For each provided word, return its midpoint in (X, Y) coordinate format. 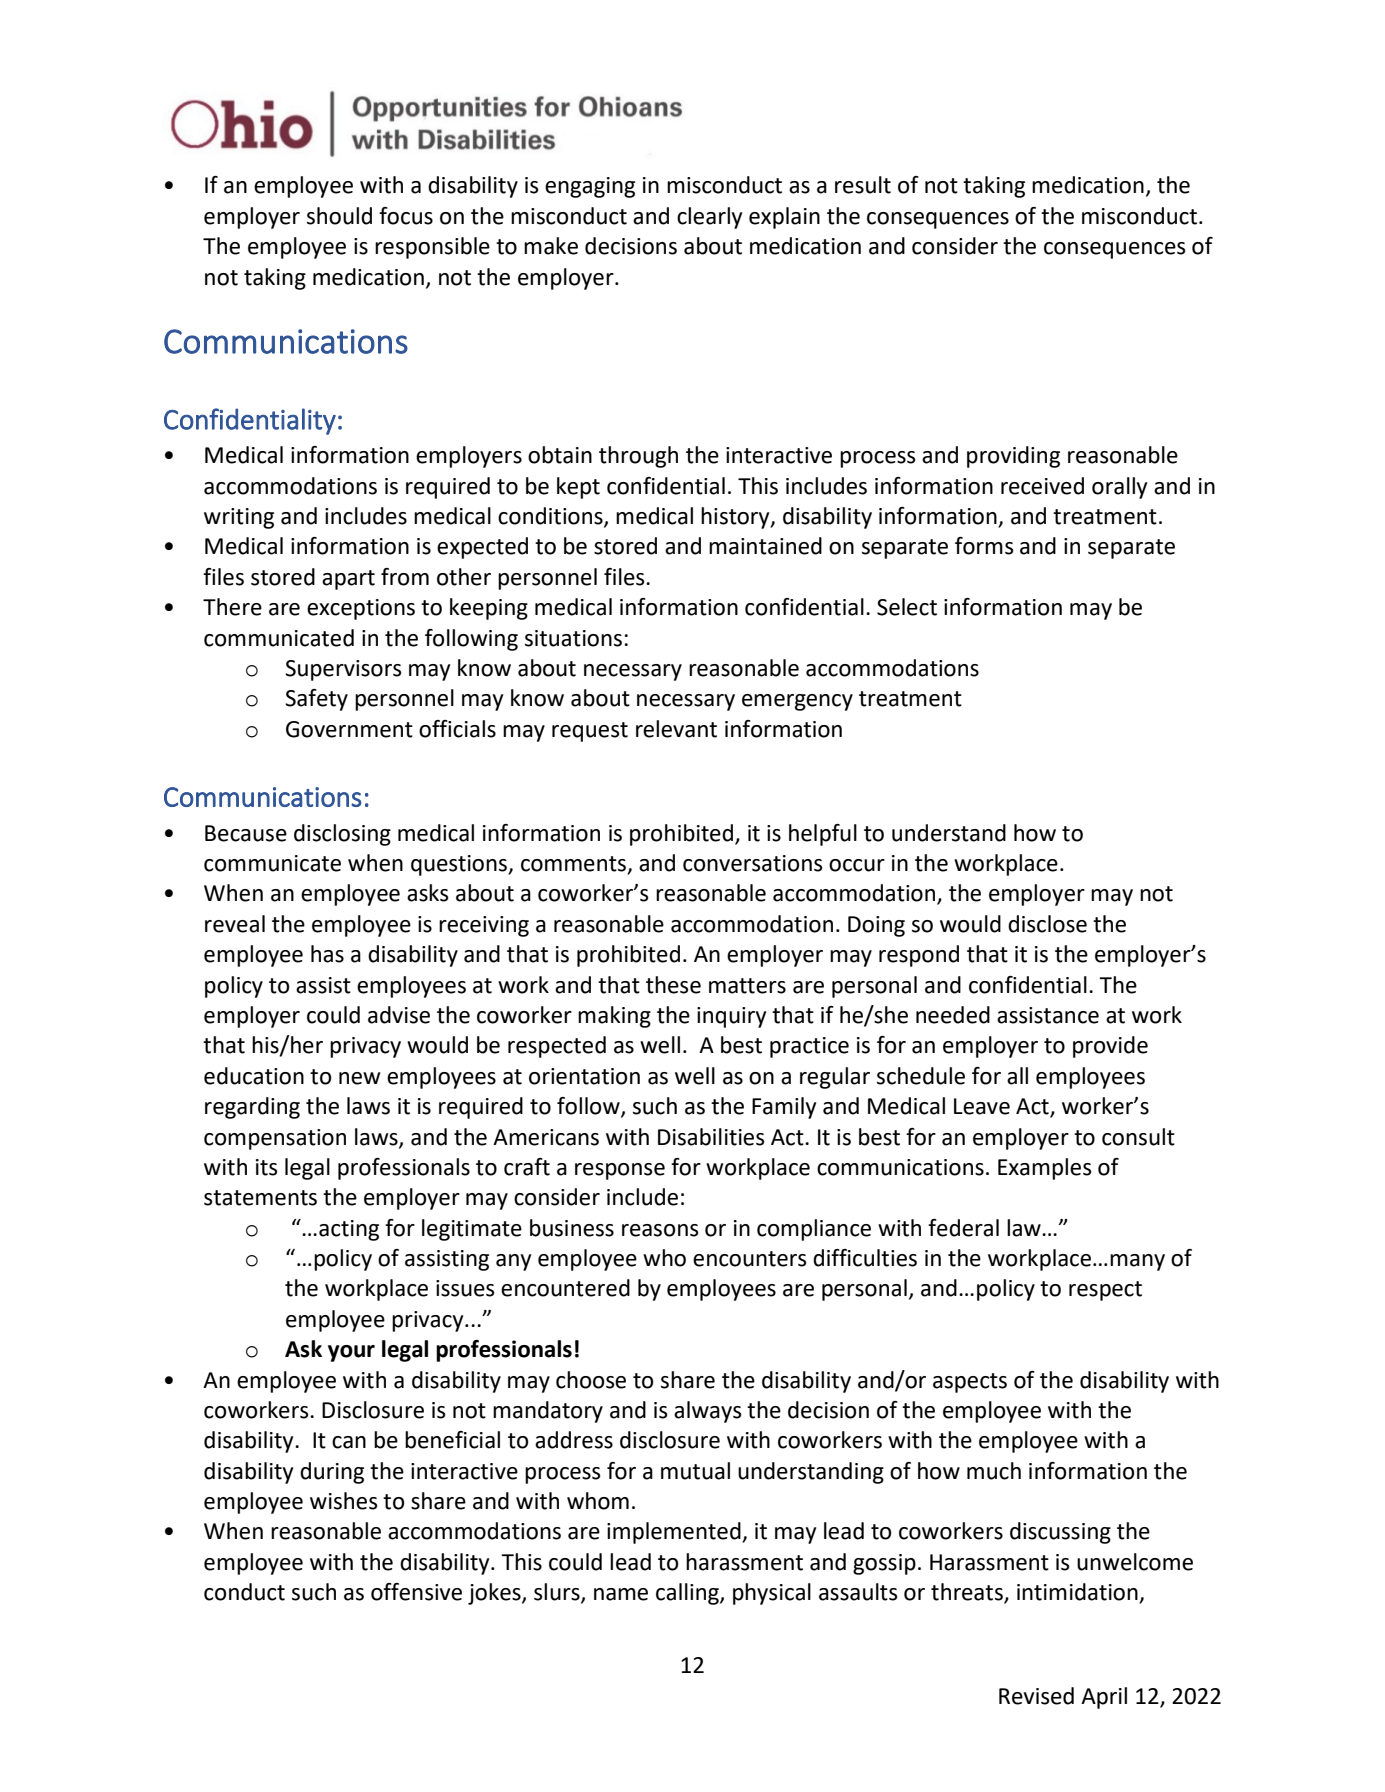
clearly (709, 218)
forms (984, 546)
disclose (1047, 924)
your (351, 1353)
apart (348, 580)
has (327, 954)
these (673, 985)
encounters (750, 1259)
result (863, 185)
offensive (416, 1592)
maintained (765, 546)
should (339, 216)
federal (963, 1228)
